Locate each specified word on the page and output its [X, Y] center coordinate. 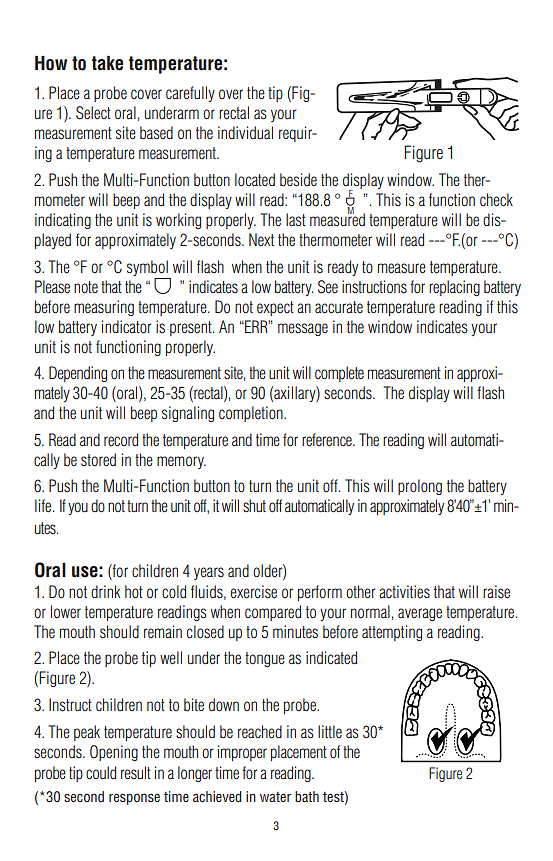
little [330, 731]
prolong [420, 487]
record [121, 440]
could [101, 773]
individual [245, 132]
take [107, 63]
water [275, 797]
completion [252, 414]
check [496, 200]
